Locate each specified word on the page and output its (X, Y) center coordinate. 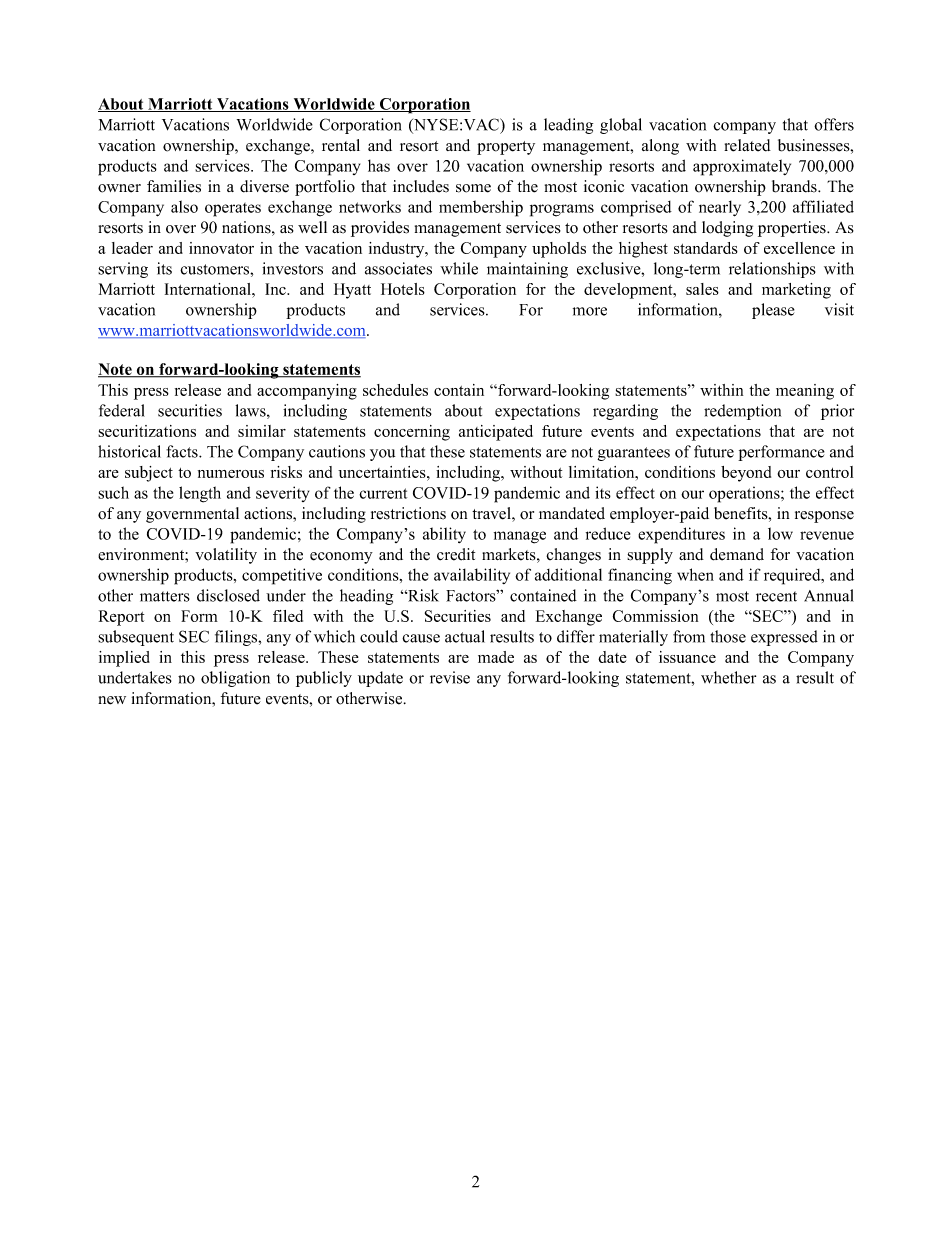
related (747, 145)
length (200, 494)
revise (450, 677)
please (773, 311)
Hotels (403, 289)
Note (116, 370)
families (174, 186)
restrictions (408, 513)
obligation (235, 679)
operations (745, 494)
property (506, 148)
